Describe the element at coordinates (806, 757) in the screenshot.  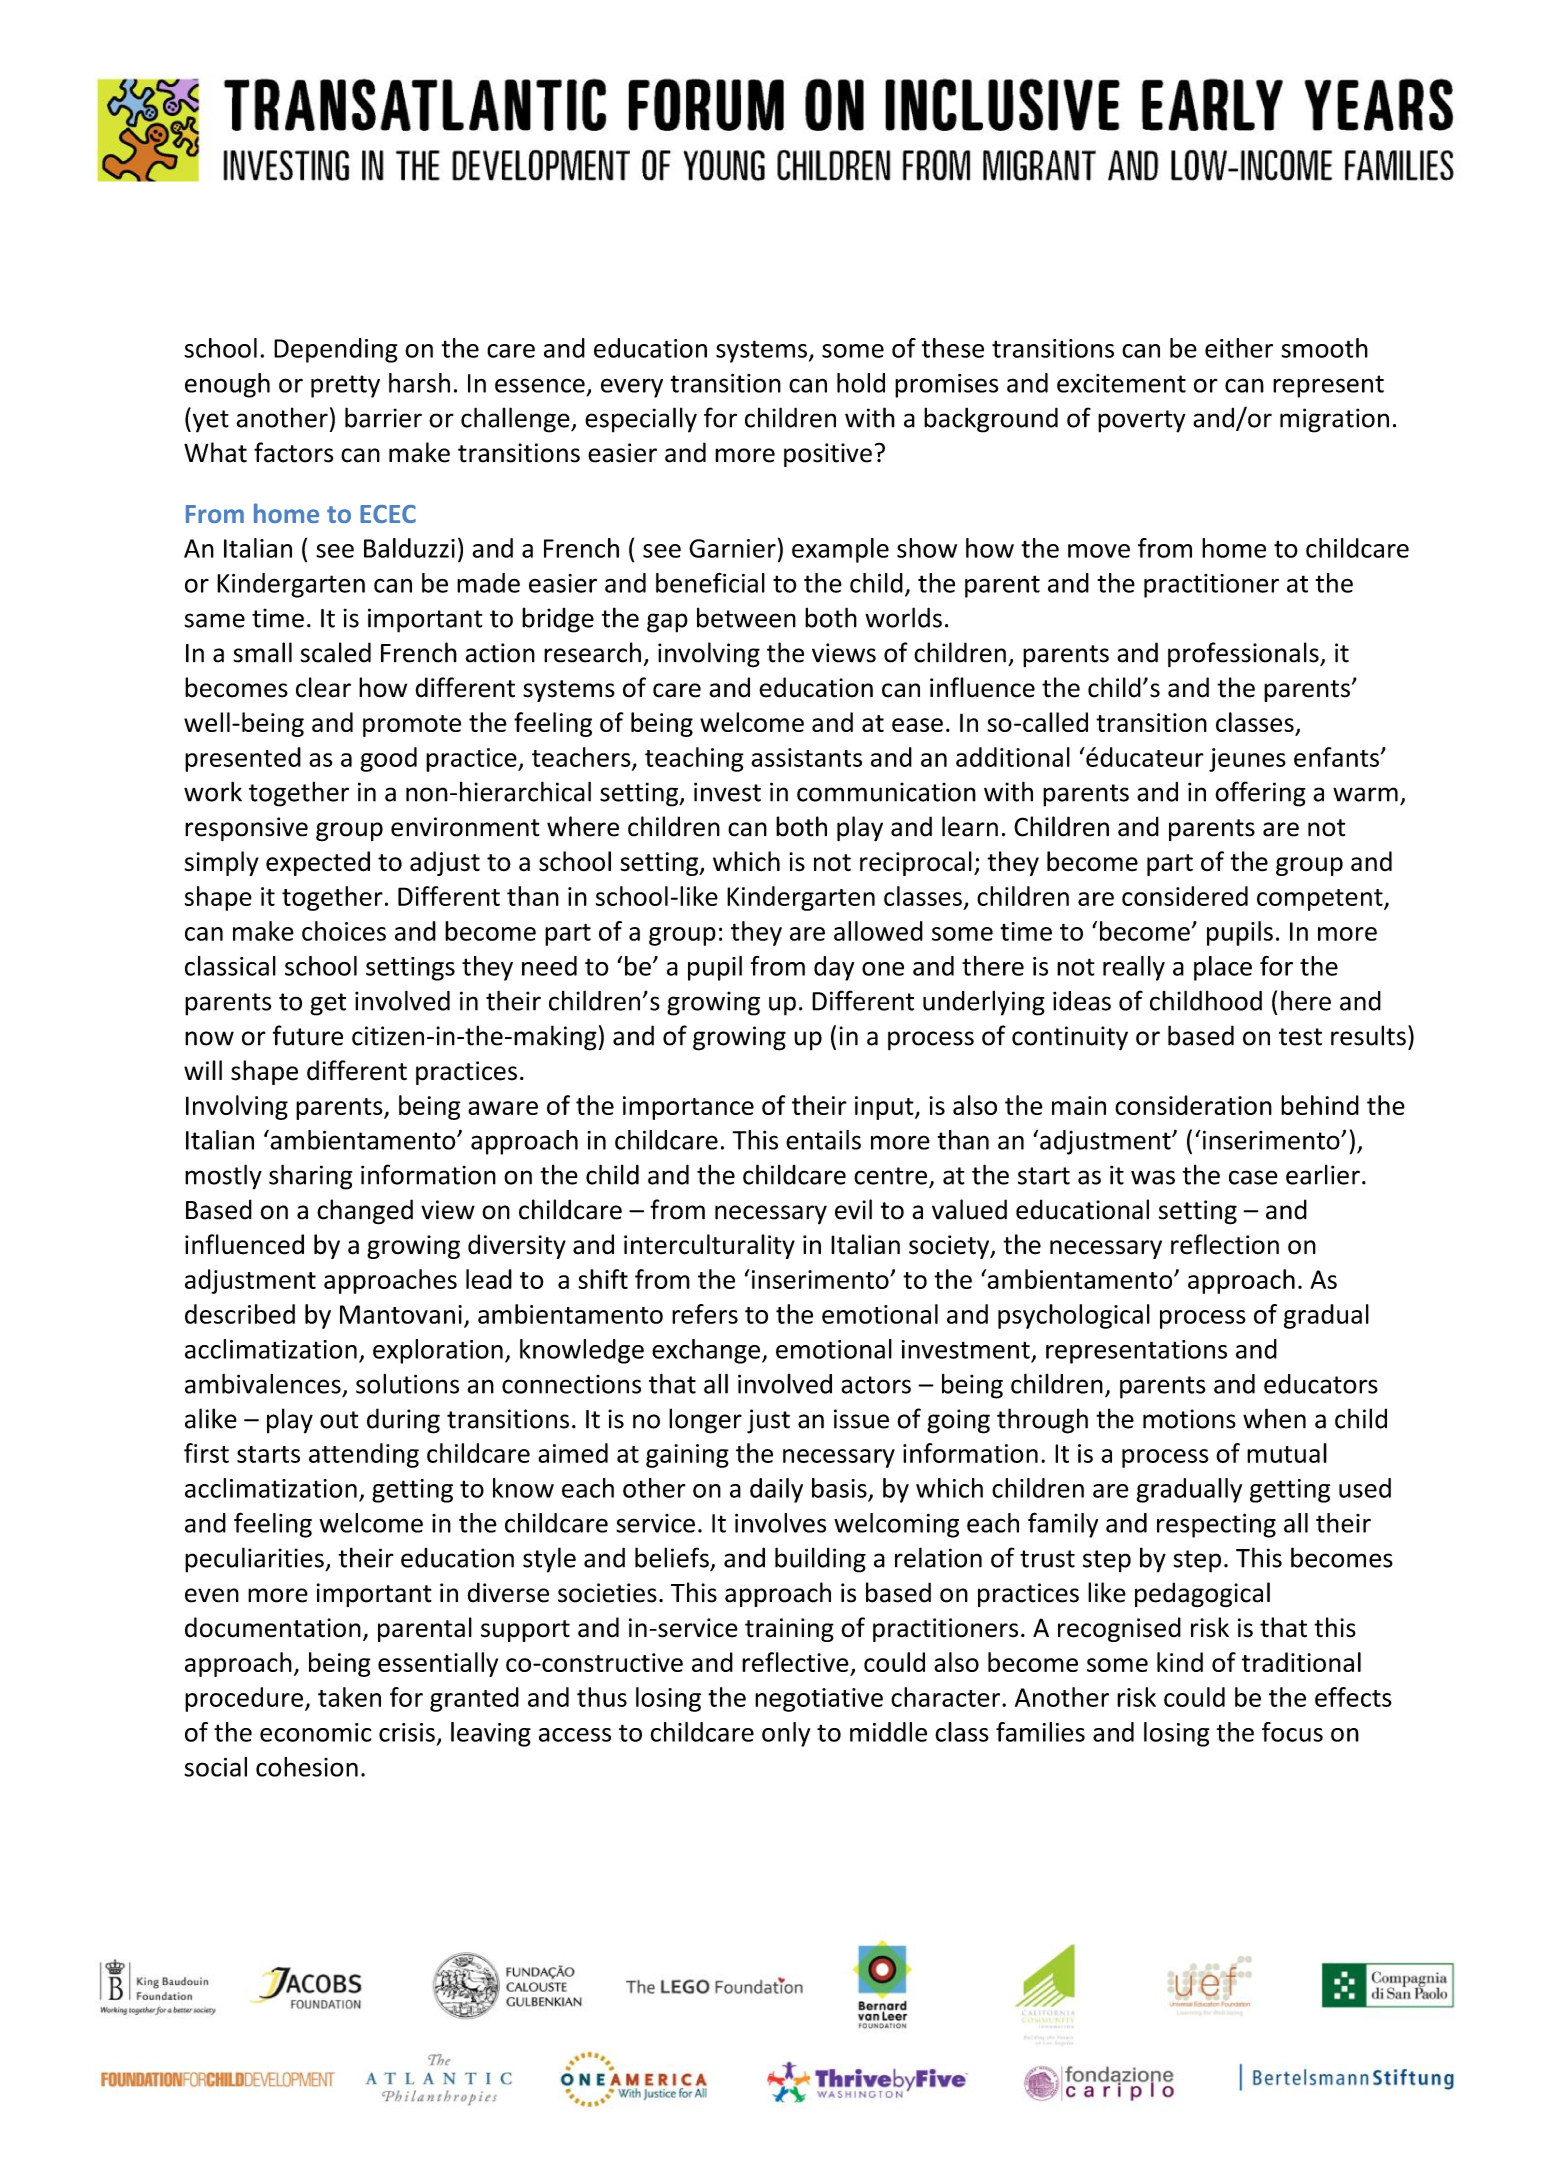
I see `assistants` at that location.
